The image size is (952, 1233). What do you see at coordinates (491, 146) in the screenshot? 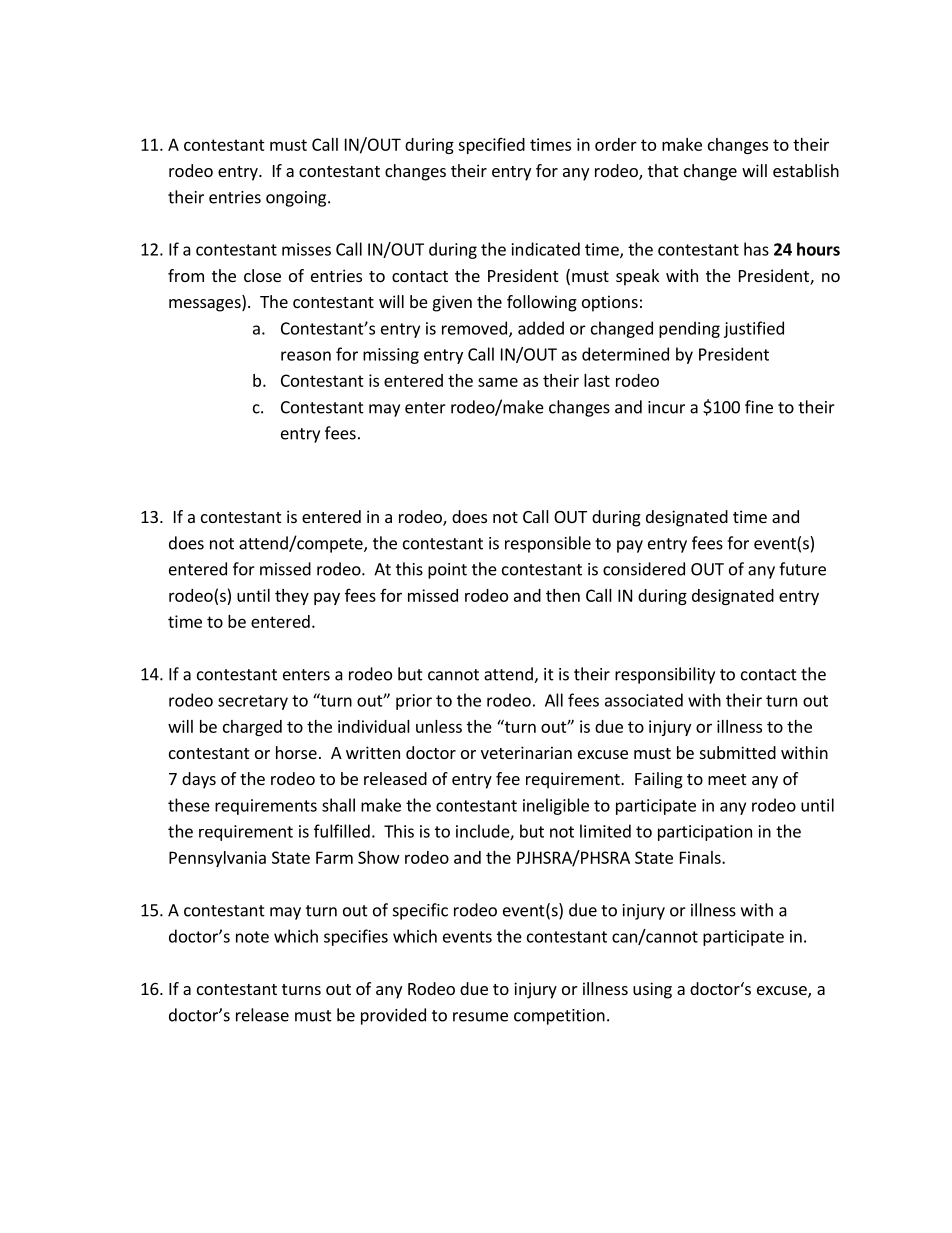
I see `specified` at bounding box center [491, 146].
